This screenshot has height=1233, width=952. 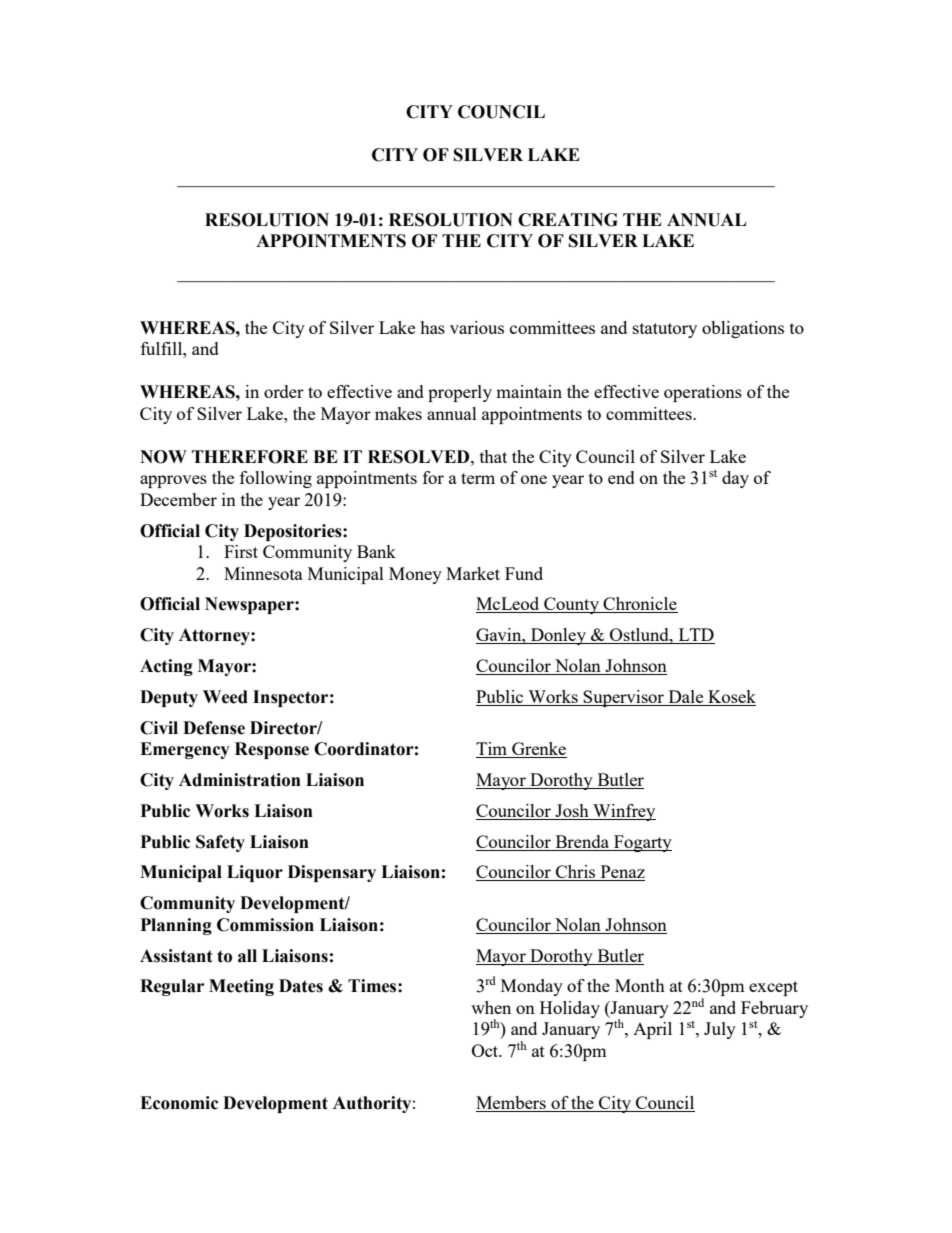 I want to click on Winfrey, so click(x=623, y=812).
